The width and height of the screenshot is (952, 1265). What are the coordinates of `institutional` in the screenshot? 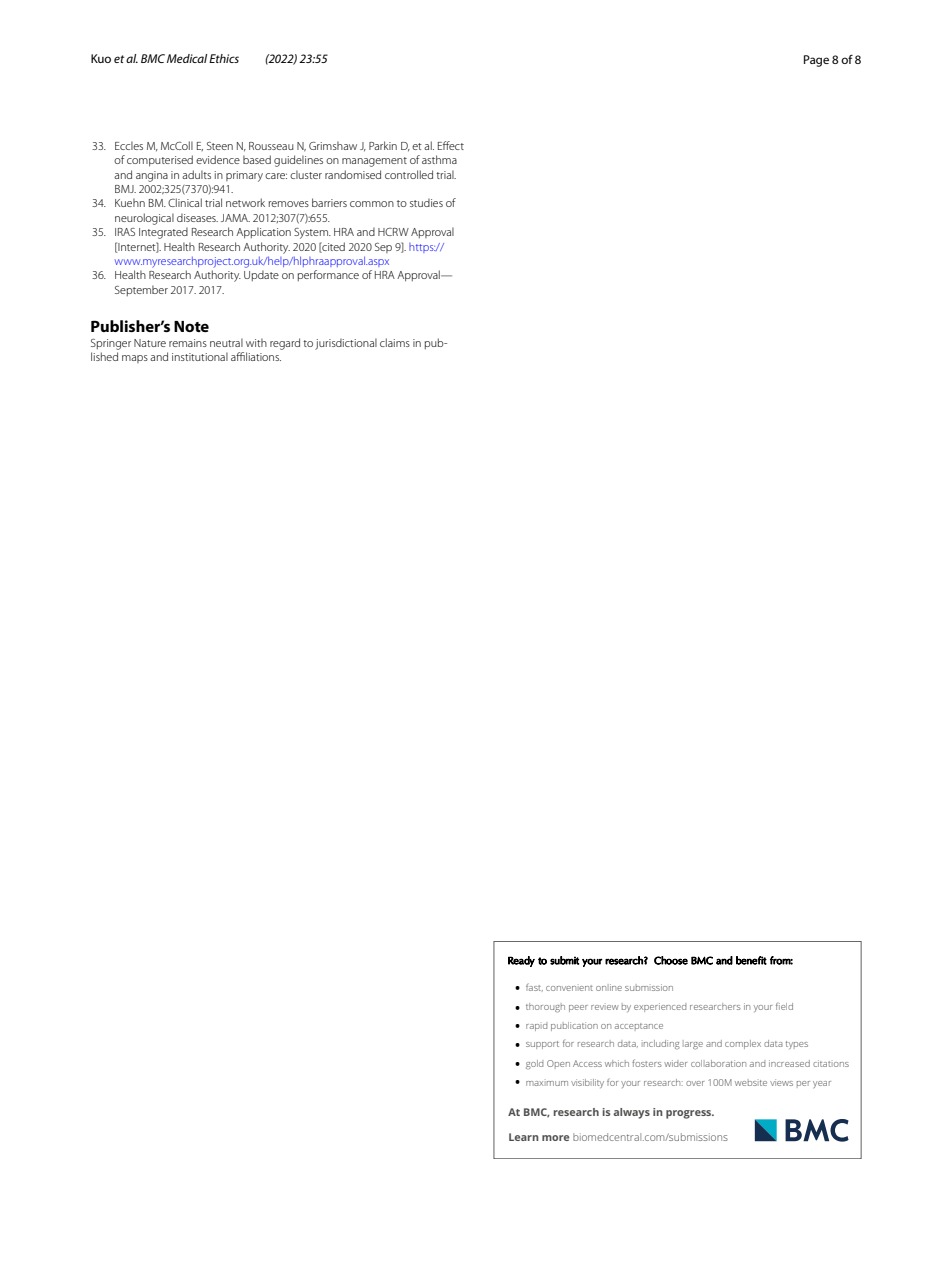 It's located at (200, 356).
